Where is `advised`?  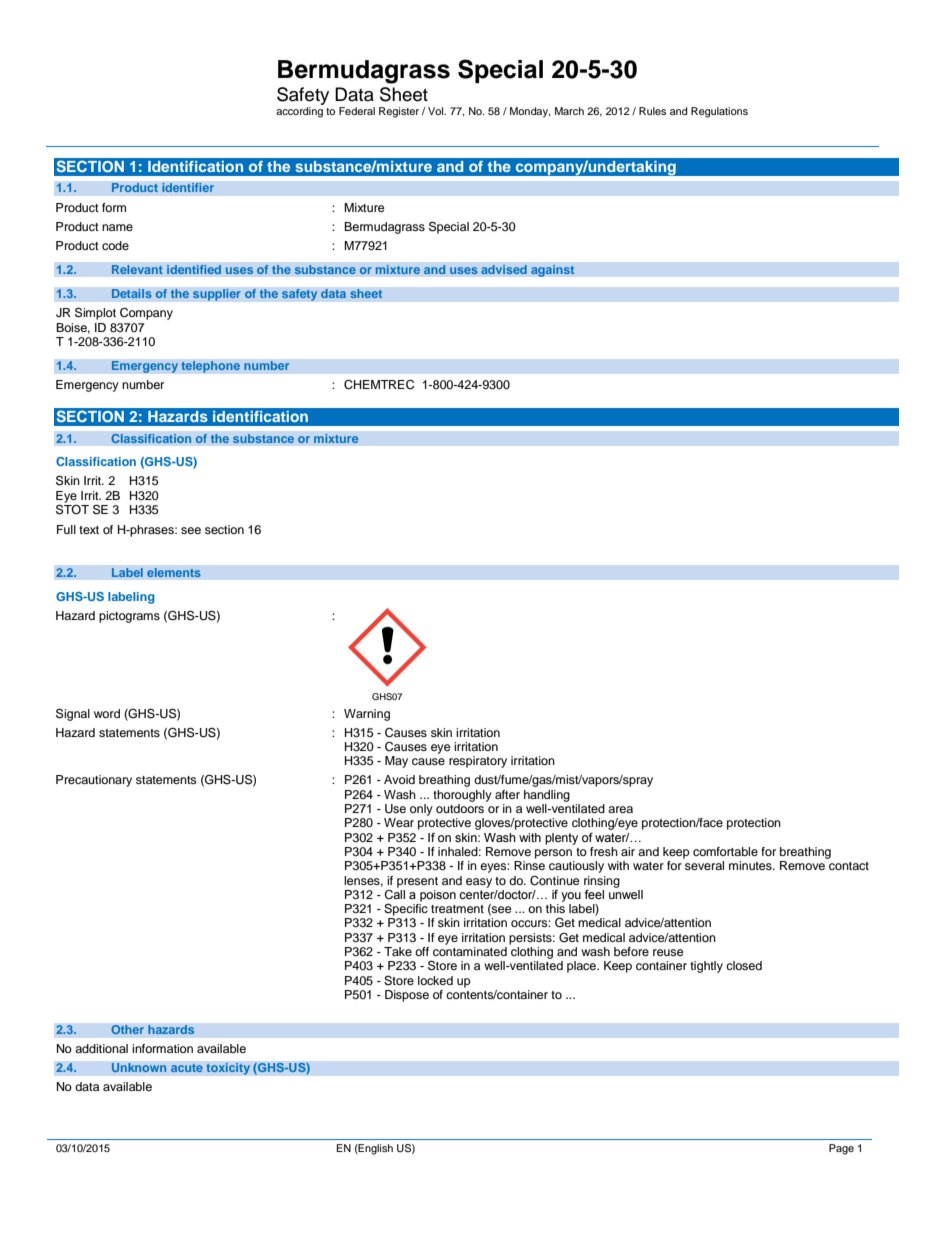 advised is located at coordinates (504, 270).
